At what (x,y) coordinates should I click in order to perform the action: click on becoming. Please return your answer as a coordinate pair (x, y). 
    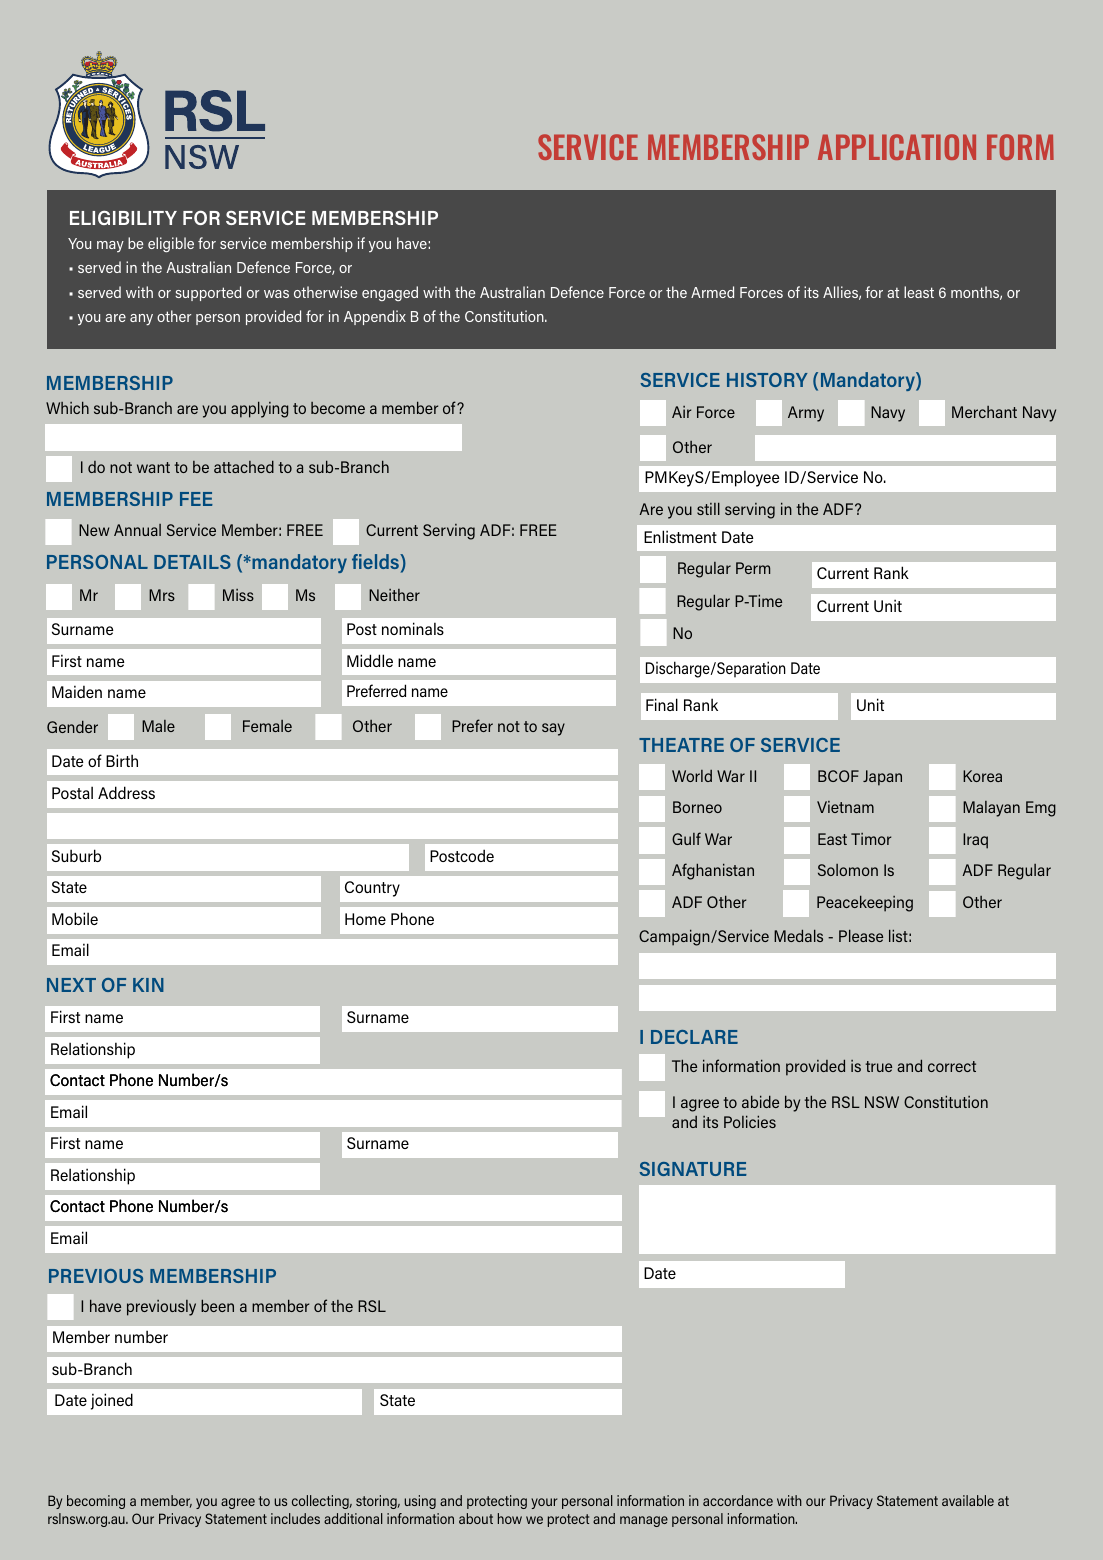
    Looking at the image, I should click on (96, 1502).
